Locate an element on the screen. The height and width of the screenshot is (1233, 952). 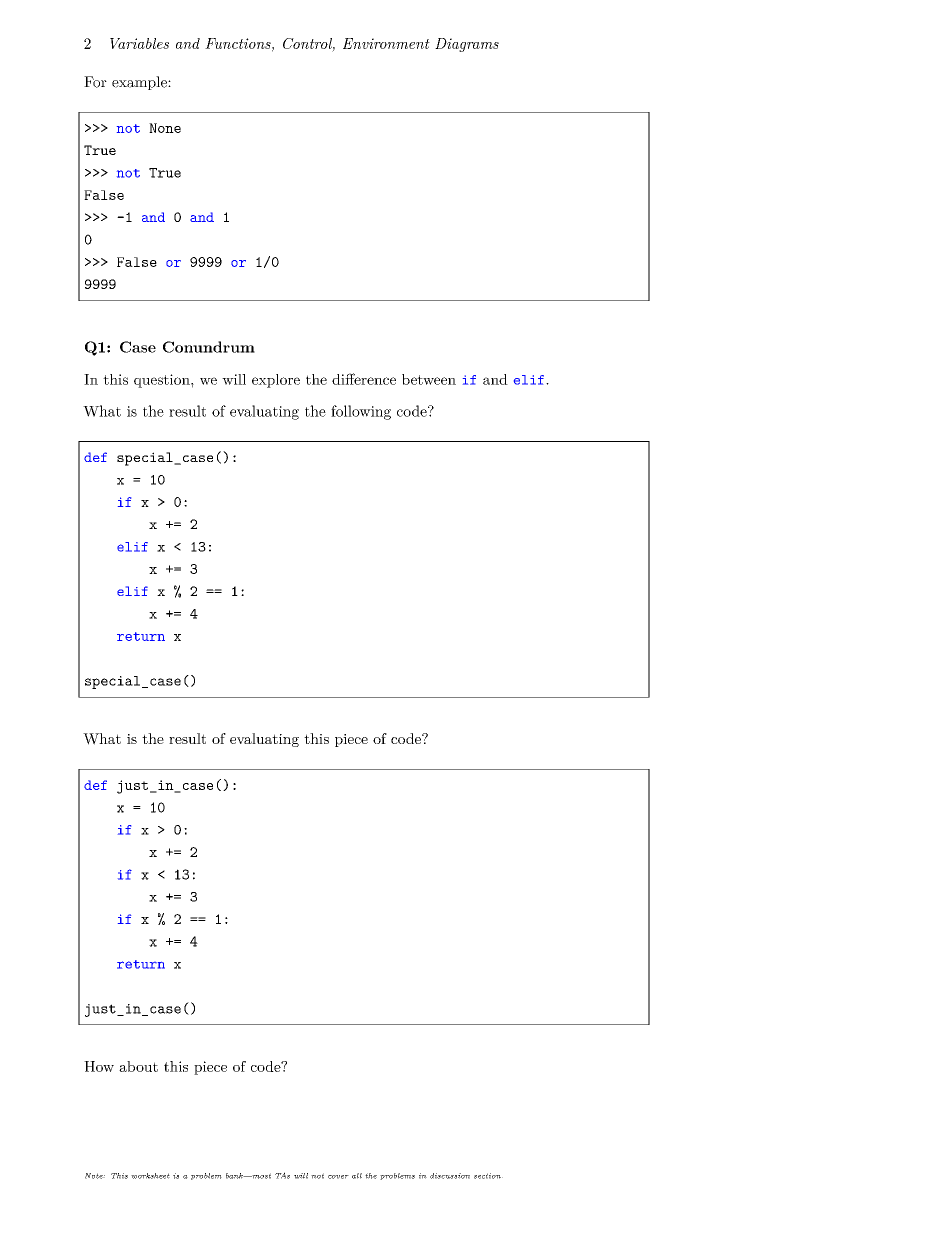
difference is located at coordinates (364, 379).
